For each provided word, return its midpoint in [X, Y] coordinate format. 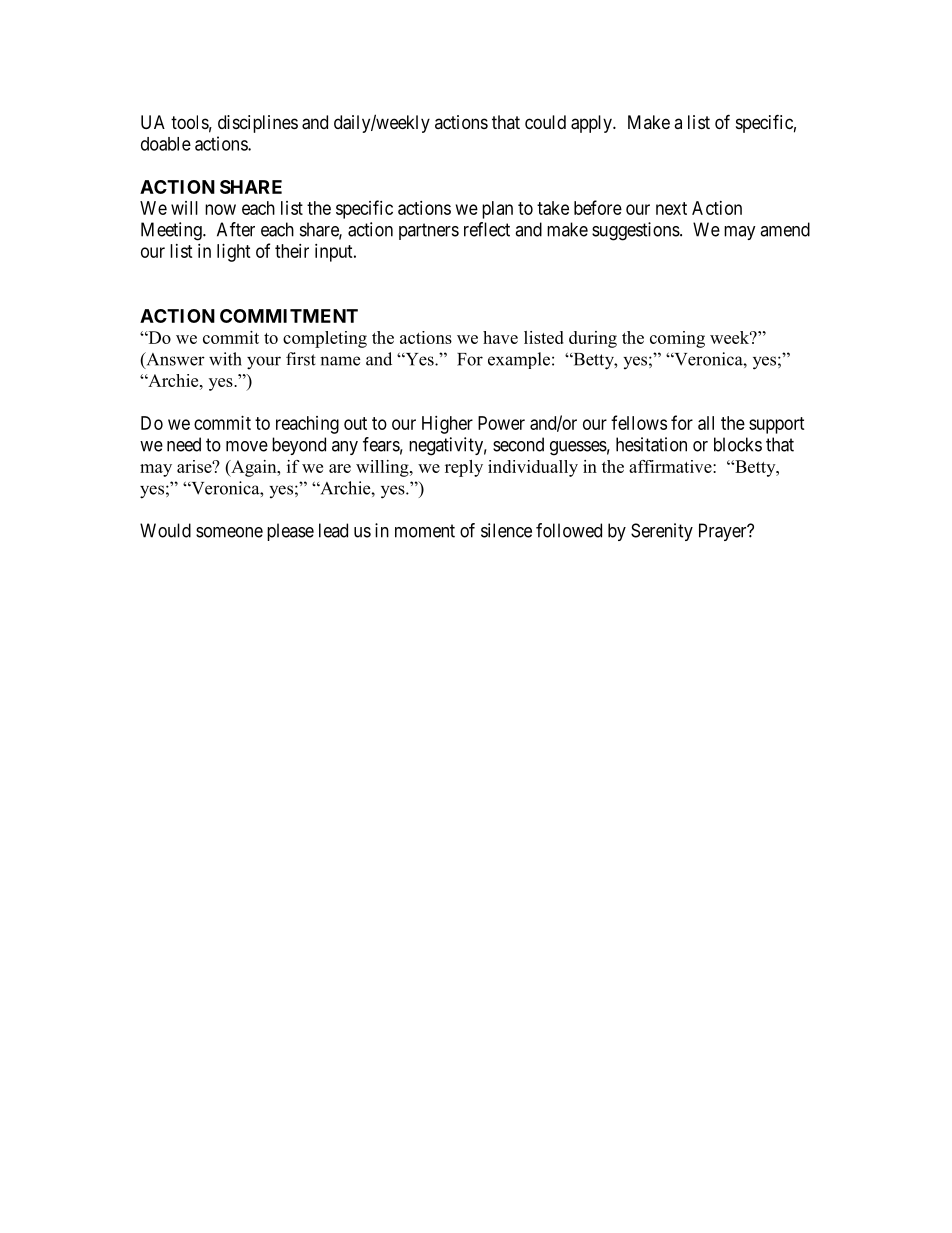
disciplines [258, 124]
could [545, 122]
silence [506, 530]
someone [229, 532]
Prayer [724, 532]
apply [592, 124]
